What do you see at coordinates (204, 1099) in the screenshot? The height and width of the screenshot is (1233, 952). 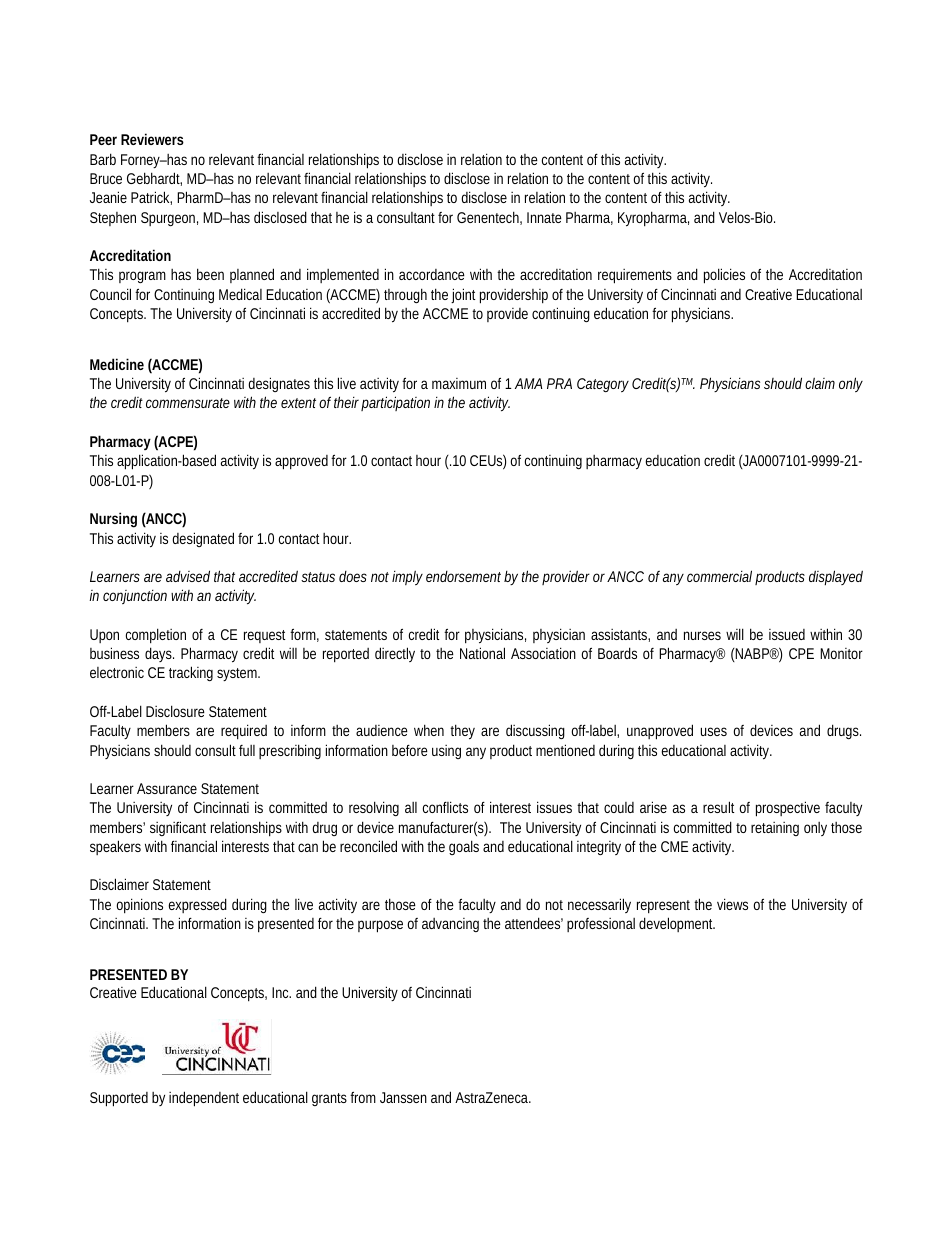 I see `independent` at bounding box center [204, 1099].
